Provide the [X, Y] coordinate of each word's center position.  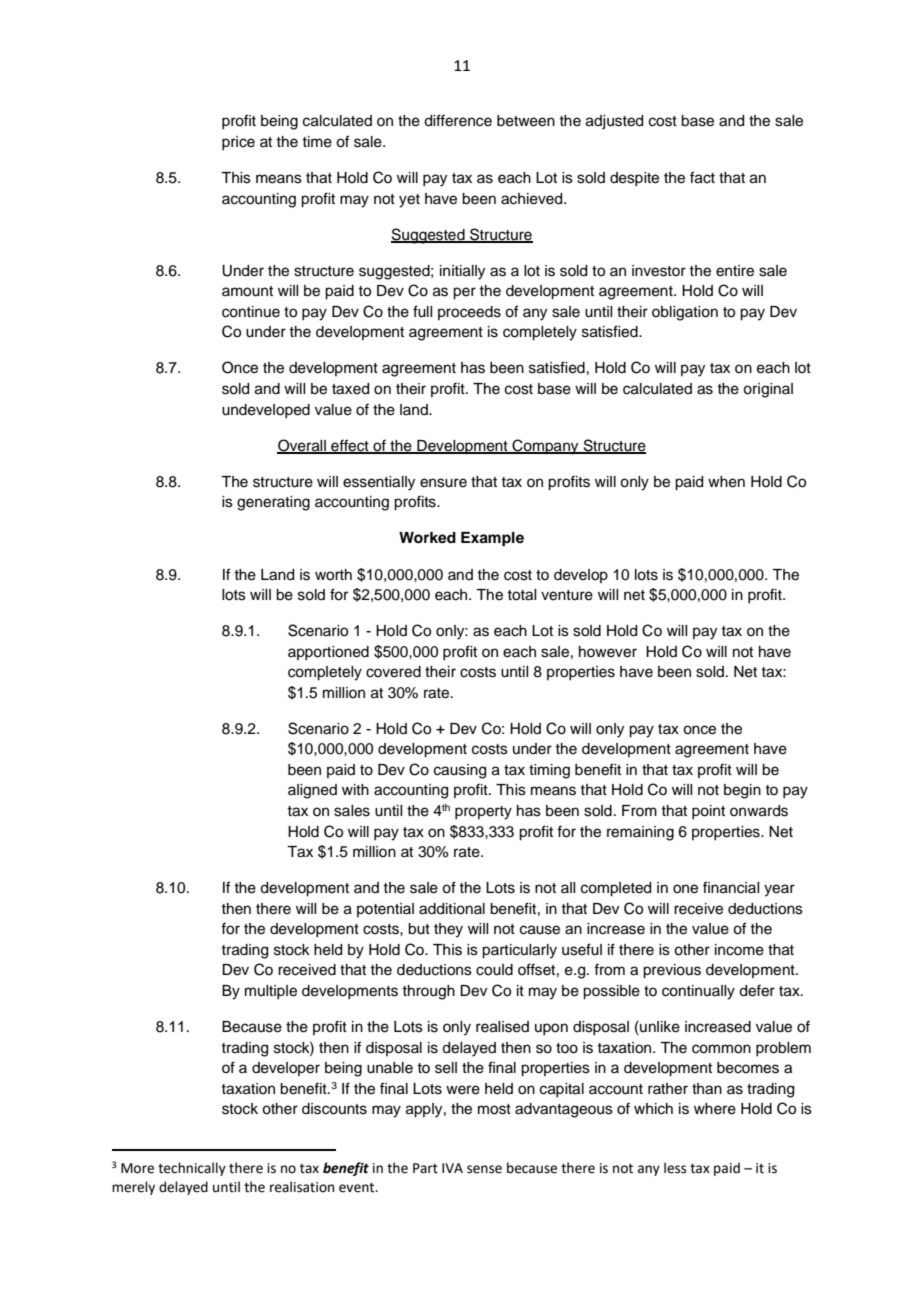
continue [251, 312]
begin [742, 791]
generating [273, 503]
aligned [312, 791]
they [448, 930]
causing [460, 771]
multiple [271, 992]
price [238, 143]
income [739, 950]
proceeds [469, 313]
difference [458, 120]
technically [192, 1169]
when [726, 482]
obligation [685, 313]
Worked [427, 538]
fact [702, 177]
